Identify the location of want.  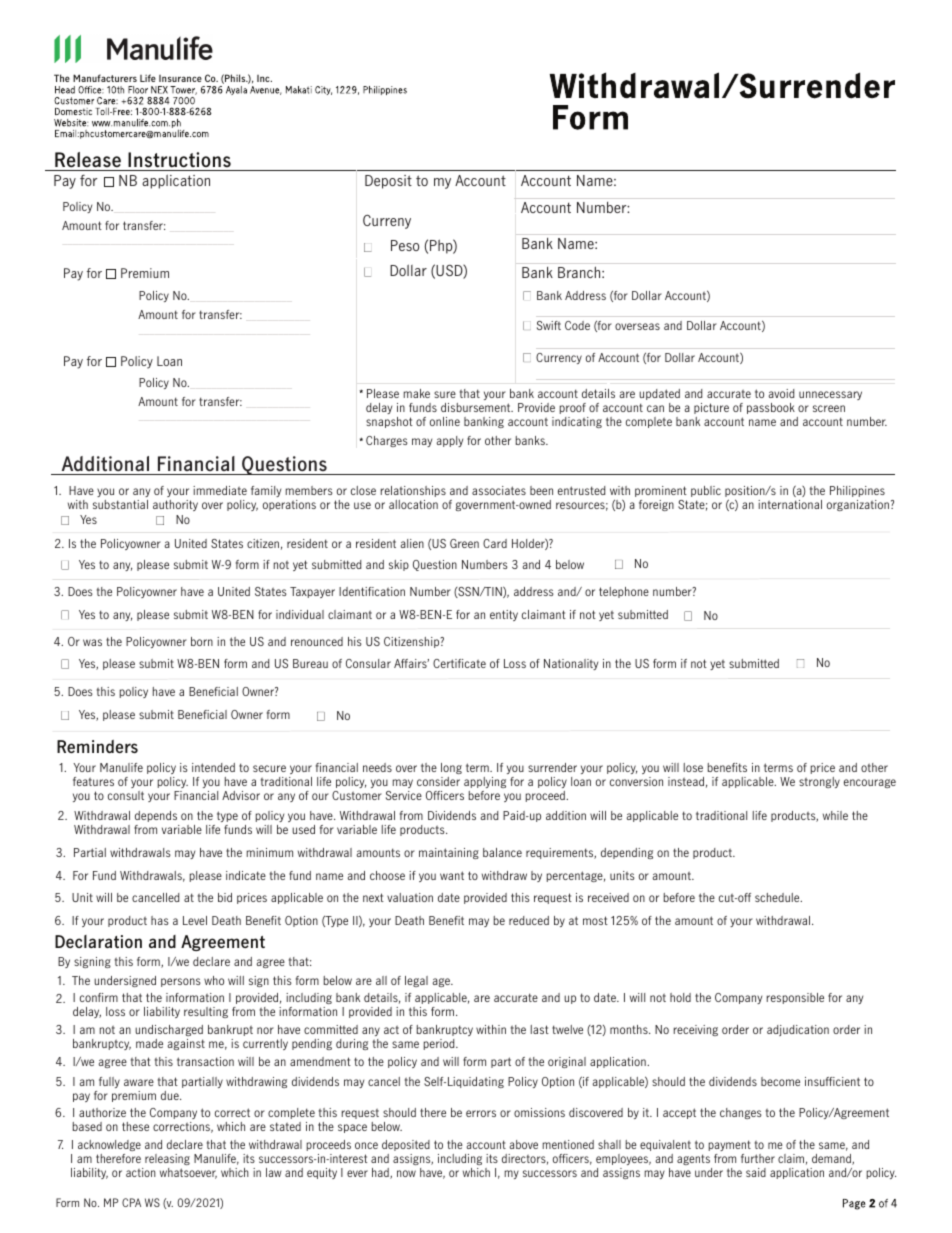
(452, 875).
